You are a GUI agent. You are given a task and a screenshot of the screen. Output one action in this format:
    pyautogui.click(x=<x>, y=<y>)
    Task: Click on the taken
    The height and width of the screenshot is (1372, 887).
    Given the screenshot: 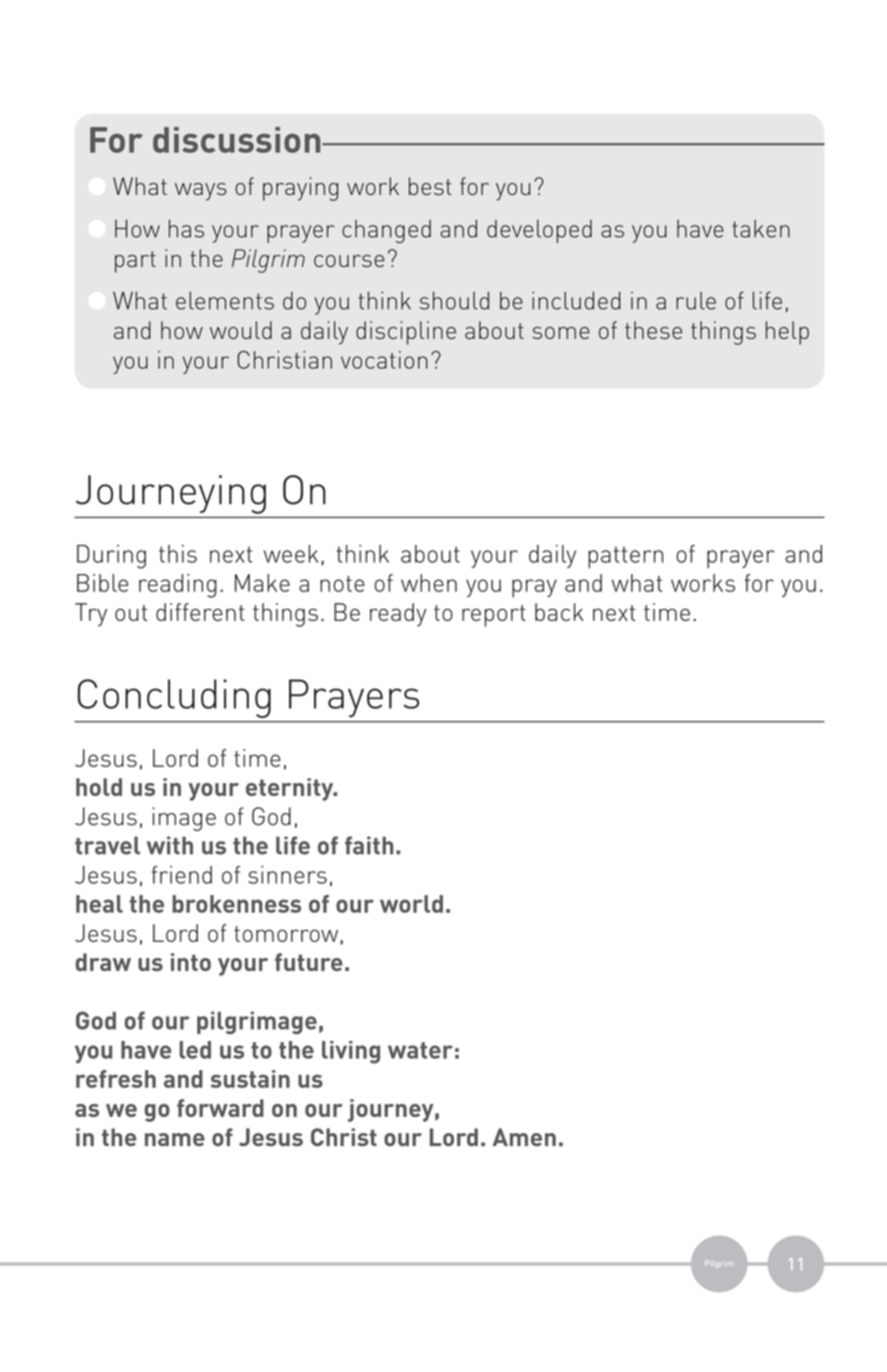 What is the action you would take?
    pyautogui.click(x=761, y=229)
